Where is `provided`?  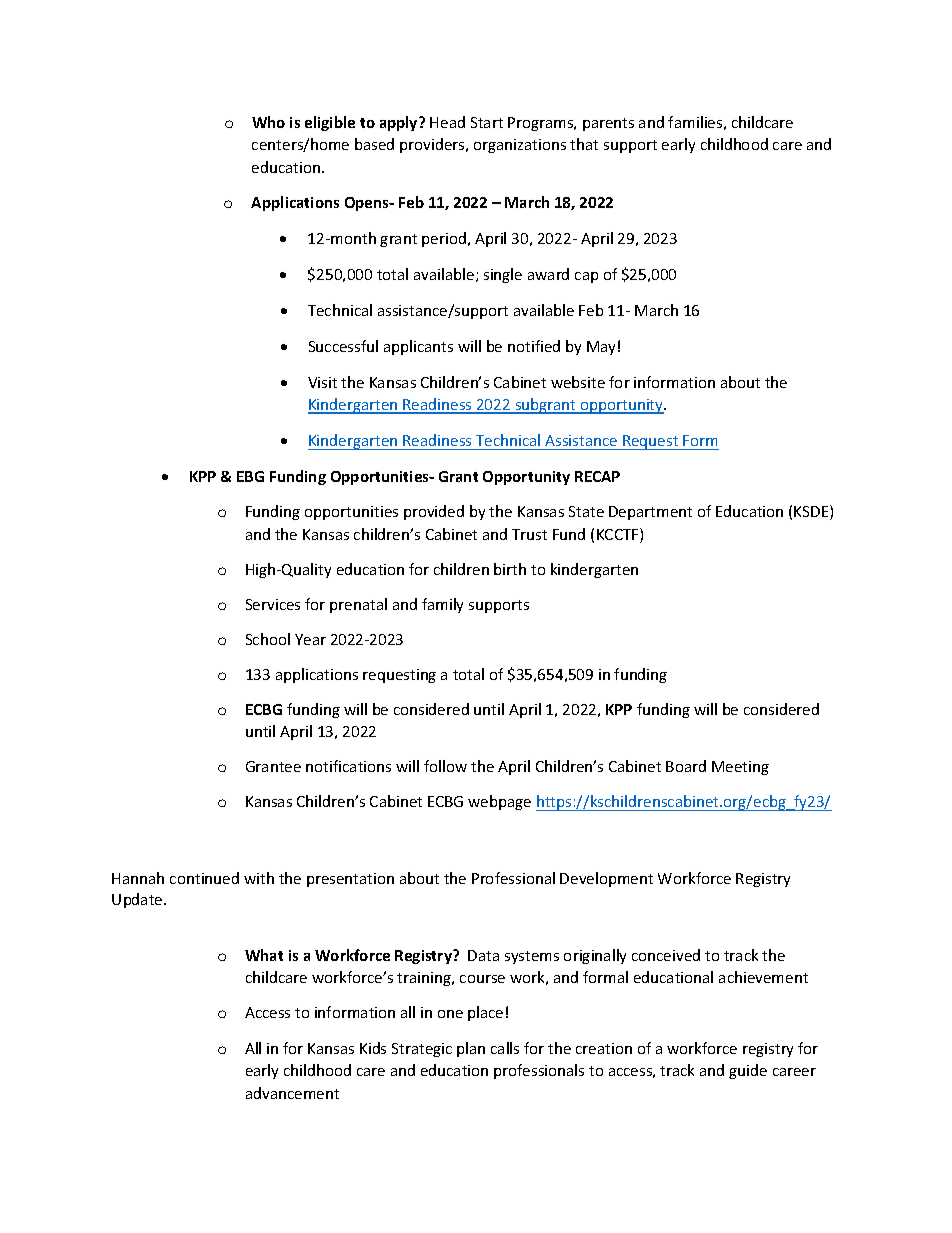 provided is located at coordinates (434, 512).
